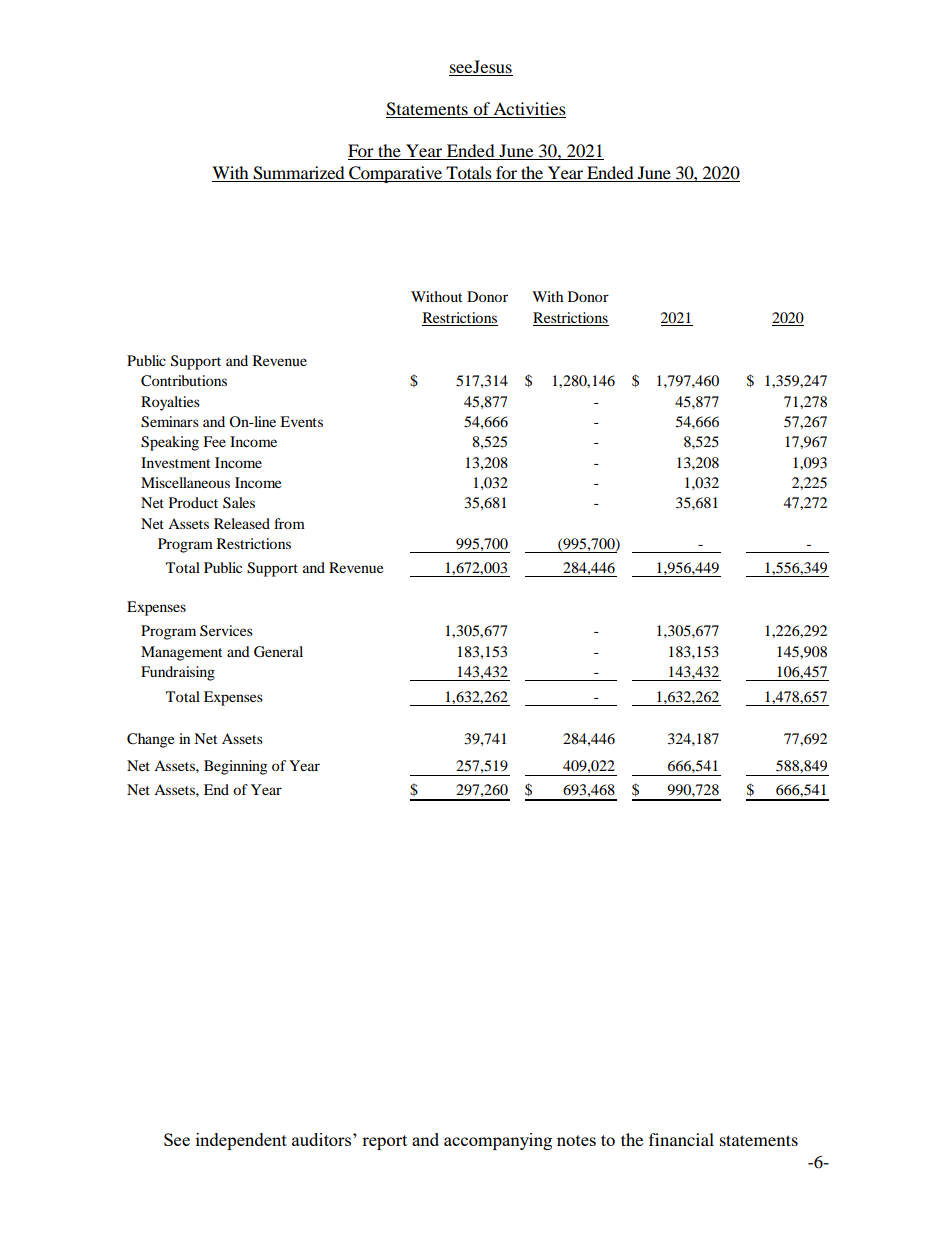 The width and height of the page is (952, 1233). What do you see at coordinates (395, 174) in the page?
I see `Comparative` at bounding box center [395, 174].
